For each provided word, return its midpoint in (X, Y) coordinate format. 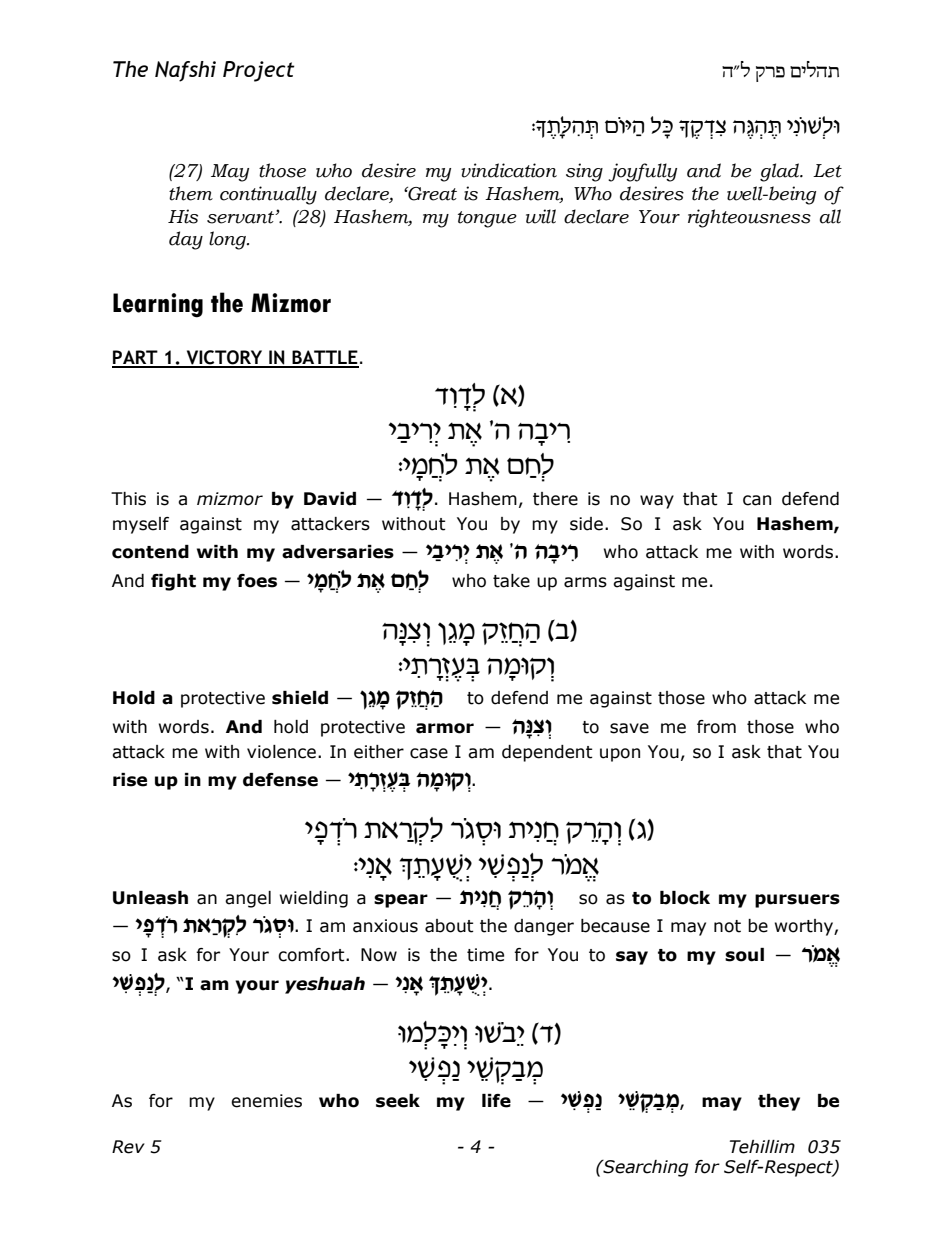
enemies (266, 1101)
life (496, 1101)
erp (770, 74)
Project (259, 71)
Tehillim (762, 1147)
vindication (509, 170)
